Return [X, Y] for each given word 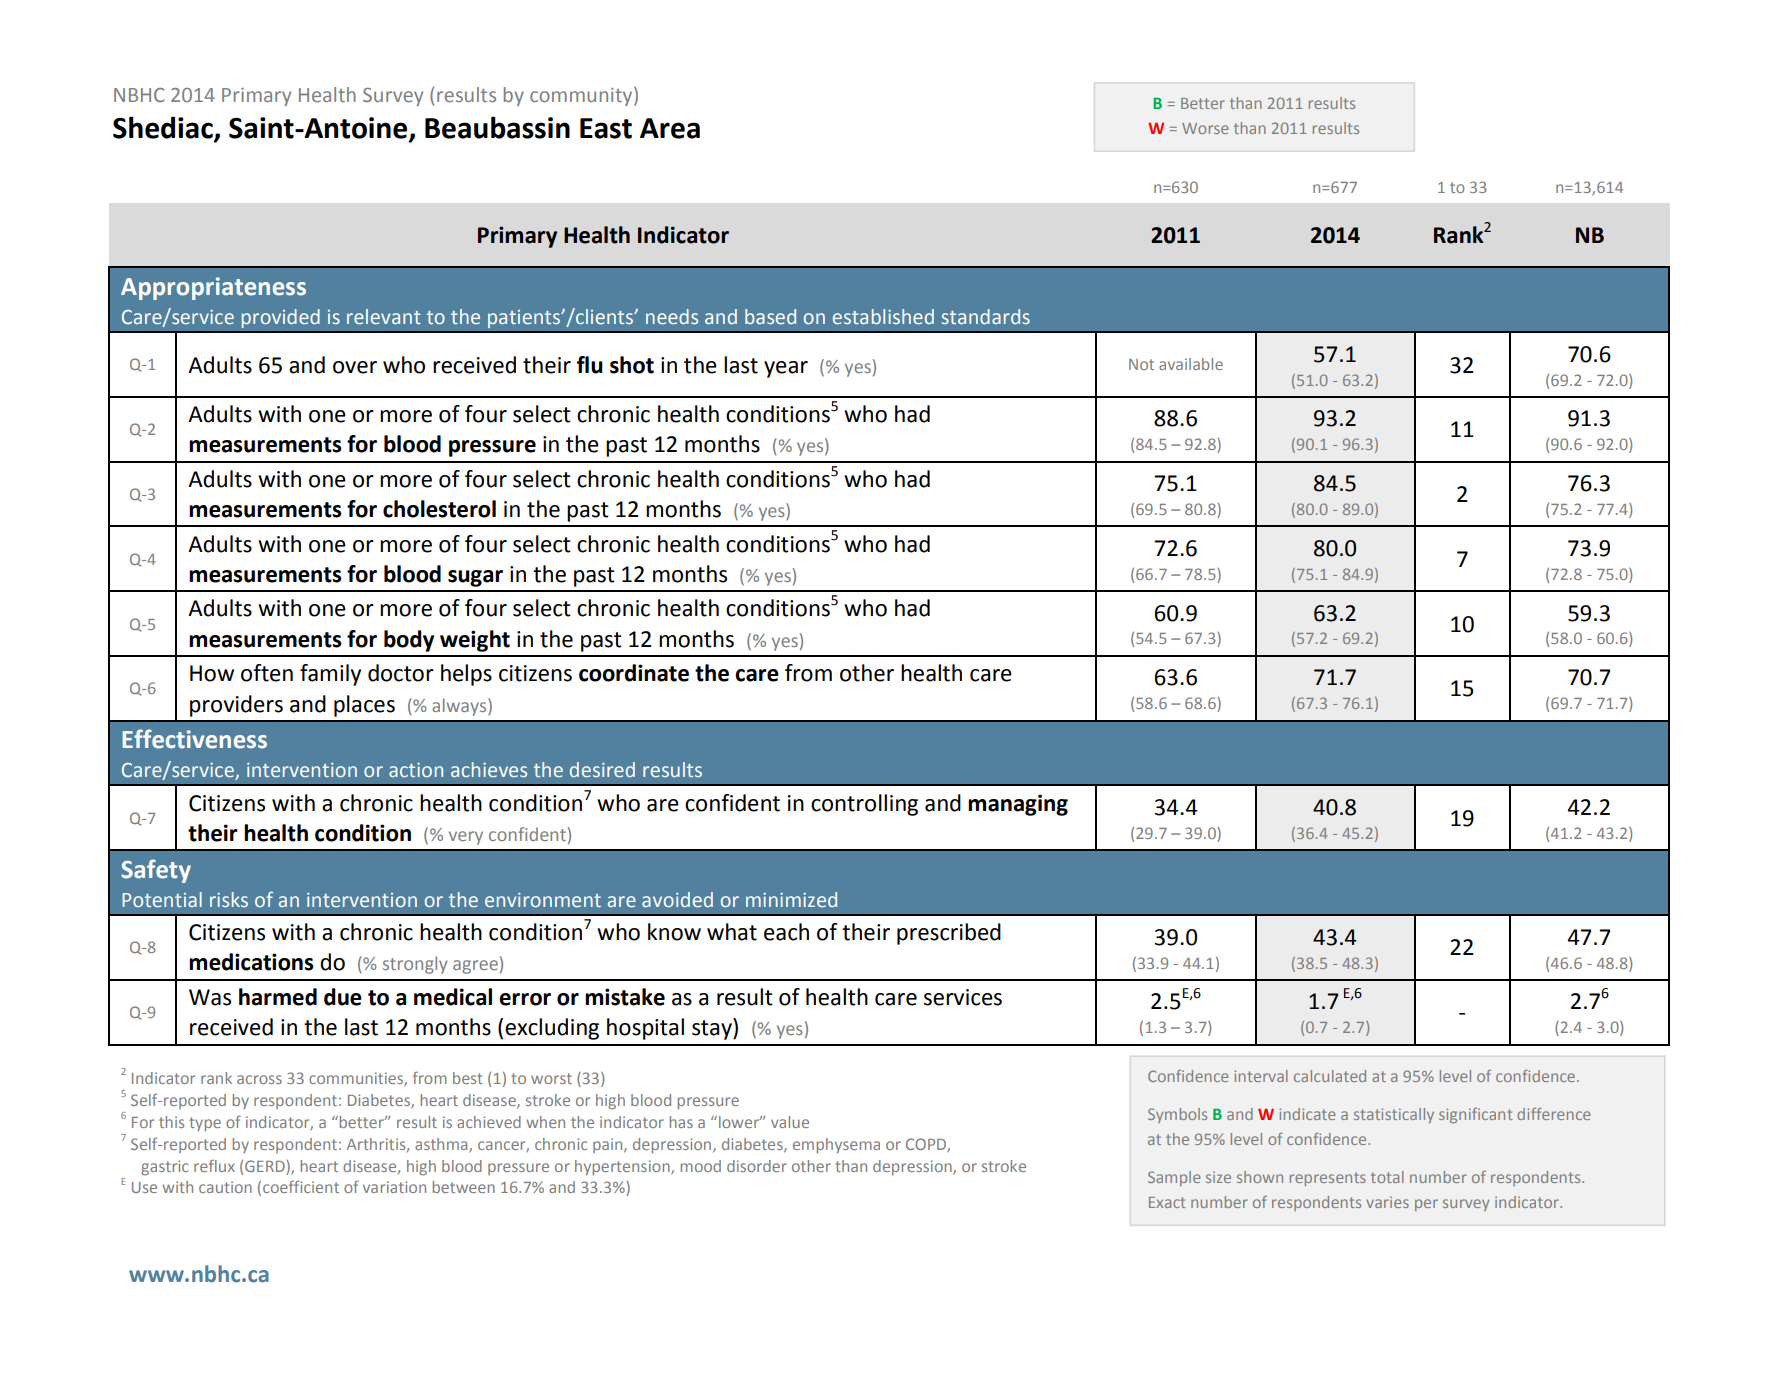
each [786, 932]
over [355, 367]
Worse [1205, 128]
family [330, 675]
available [1191, 364]
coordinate [634, 673]
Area [670, 128]
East [606, 128]
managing [1018, 805]
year [786, 369]
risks [229, 899]
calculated [1330, 1076]
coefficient [301, 1186]
